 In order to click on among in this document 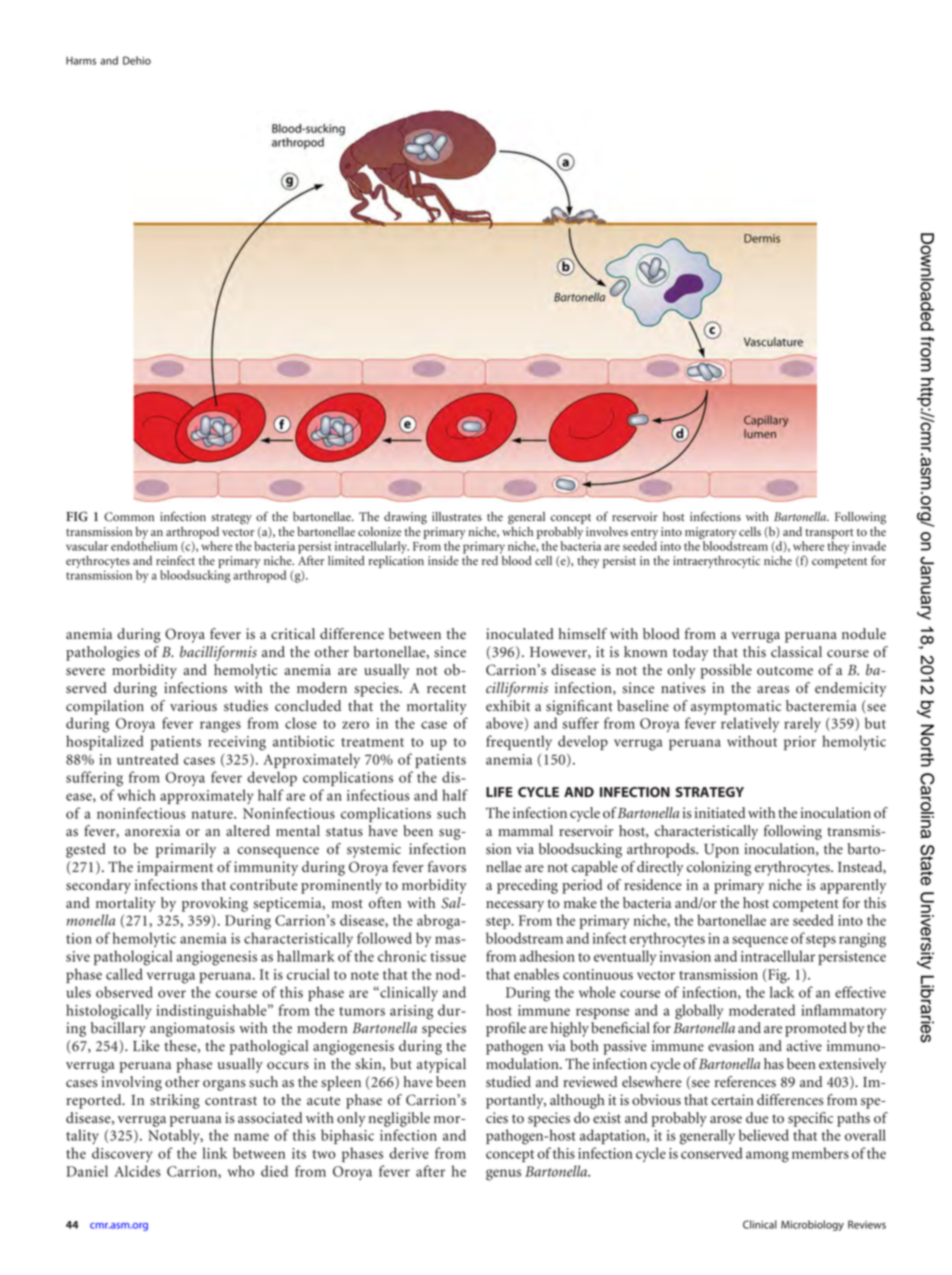, I will do `click(767, 1157)`.
